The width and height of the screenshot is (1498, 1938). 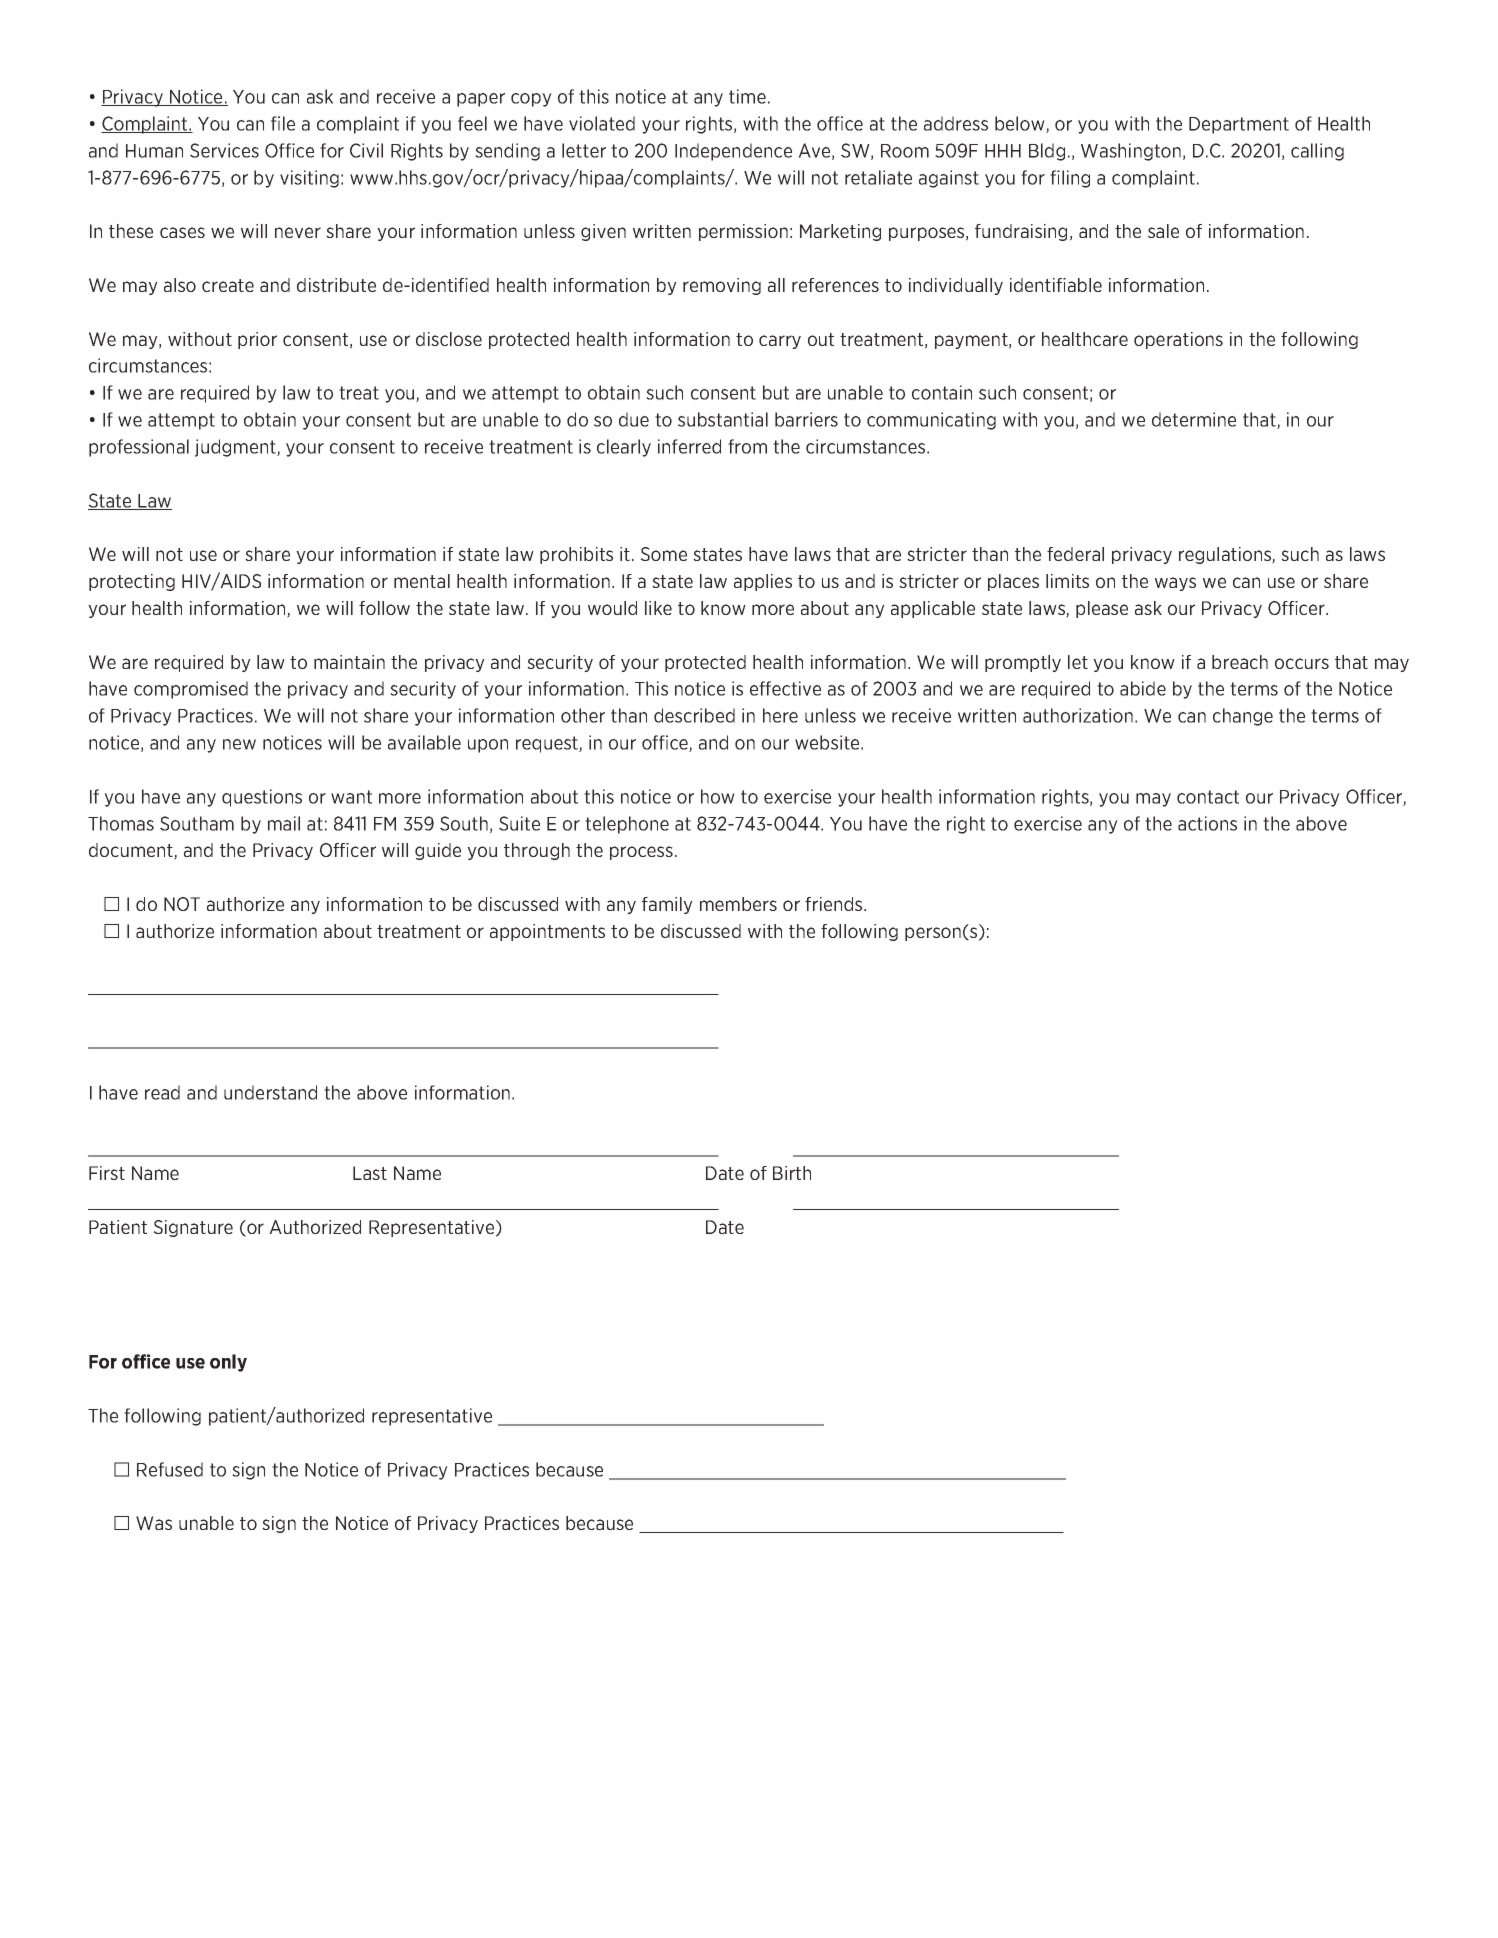 I want to click on Last, so click(x=370, y=1173).
